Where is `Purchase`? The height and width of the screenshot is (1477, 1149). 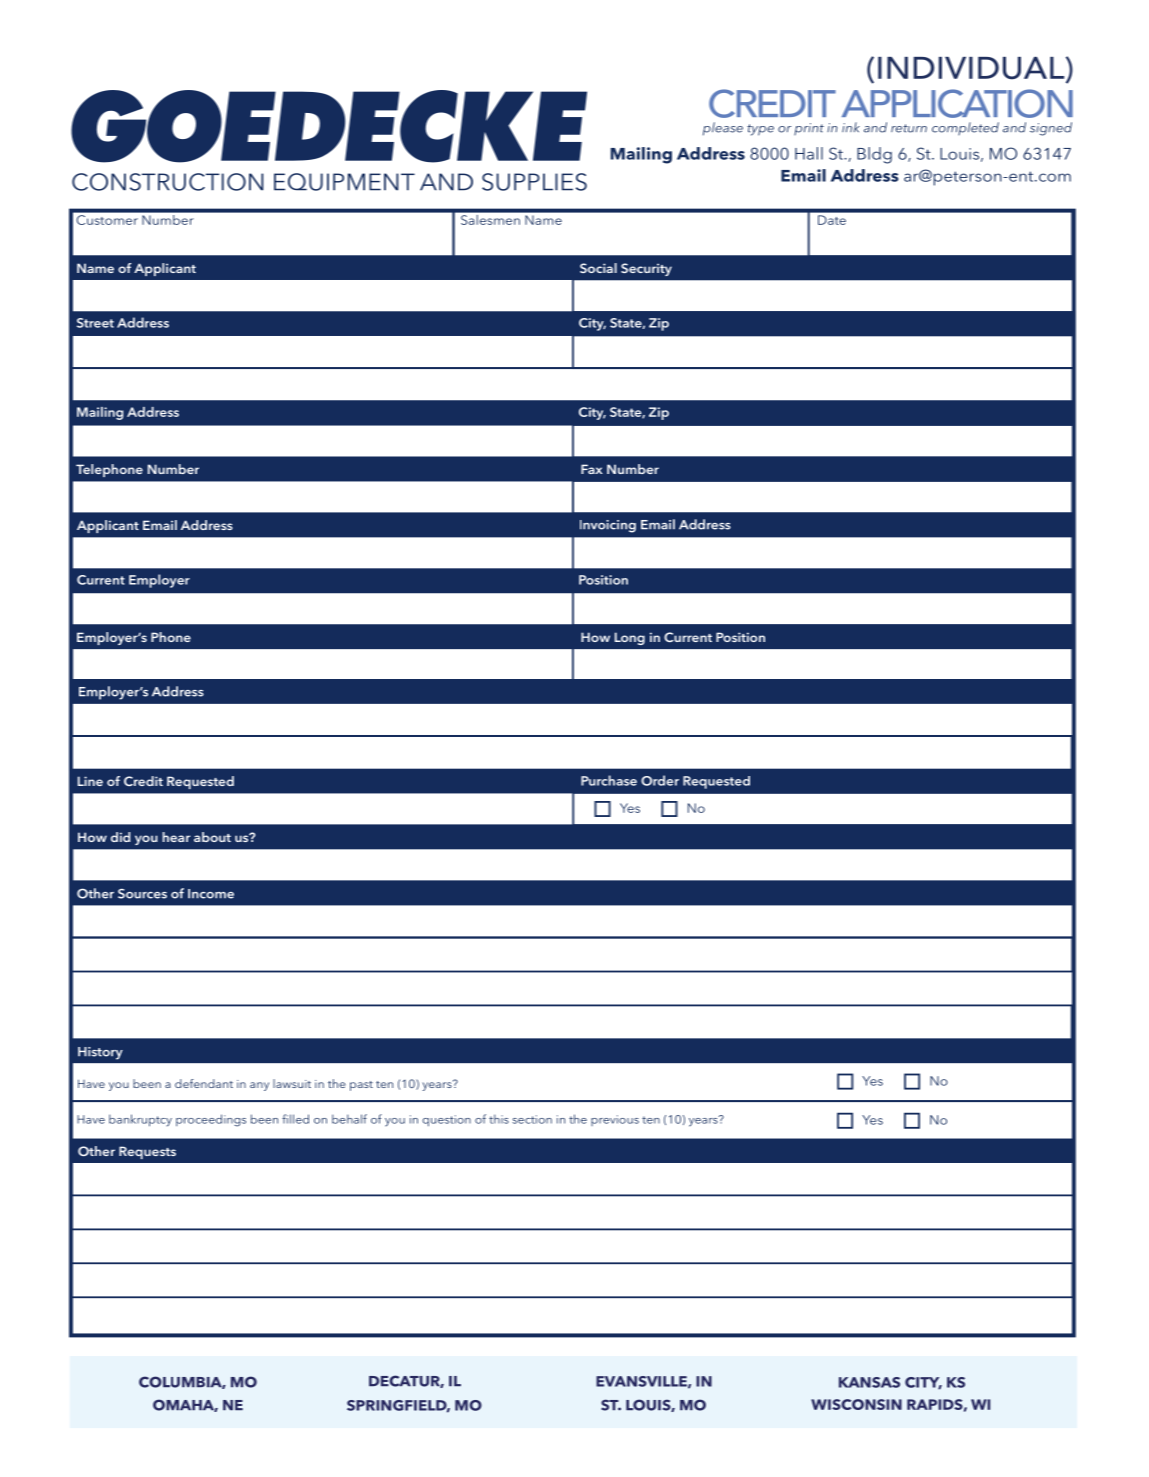 Purchase is located at coordinates (609, 780).
